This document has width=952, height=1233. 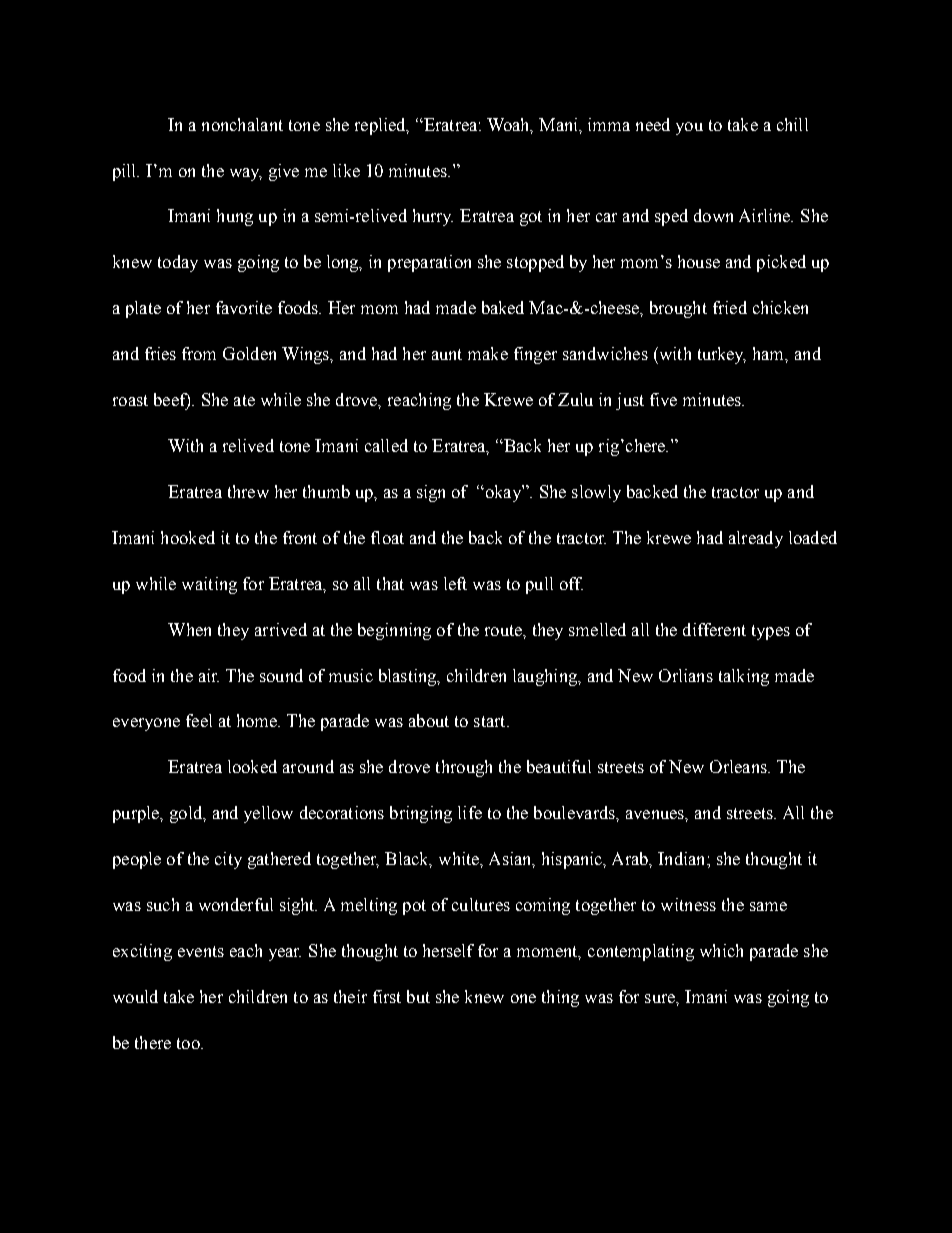 What do you see at coordinates (209, 585) in the document?
I see `waiting` at bounding box center [209, 585].
